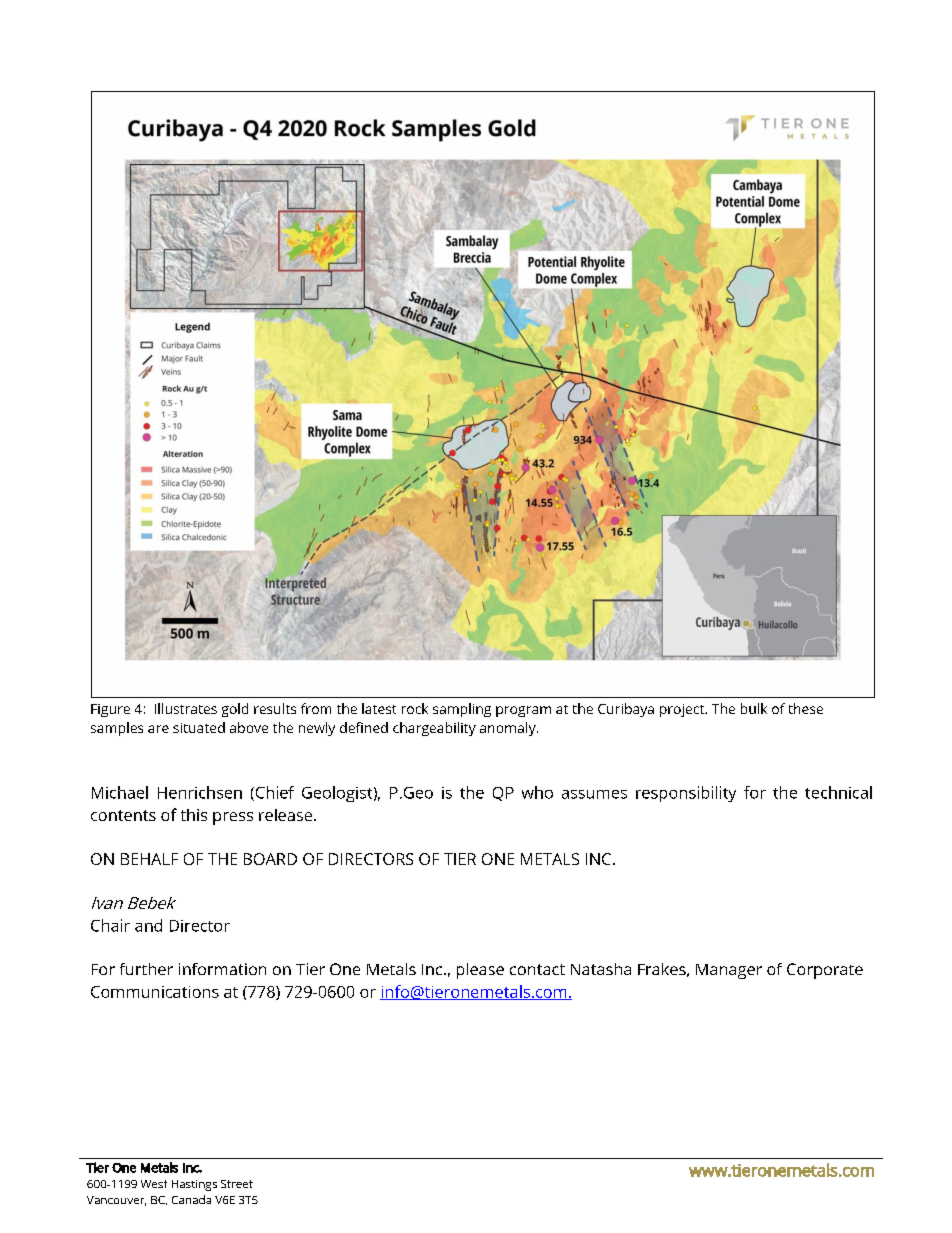  Describe the element at coordinates (480, 971) in the page. I see `please` at that location.
